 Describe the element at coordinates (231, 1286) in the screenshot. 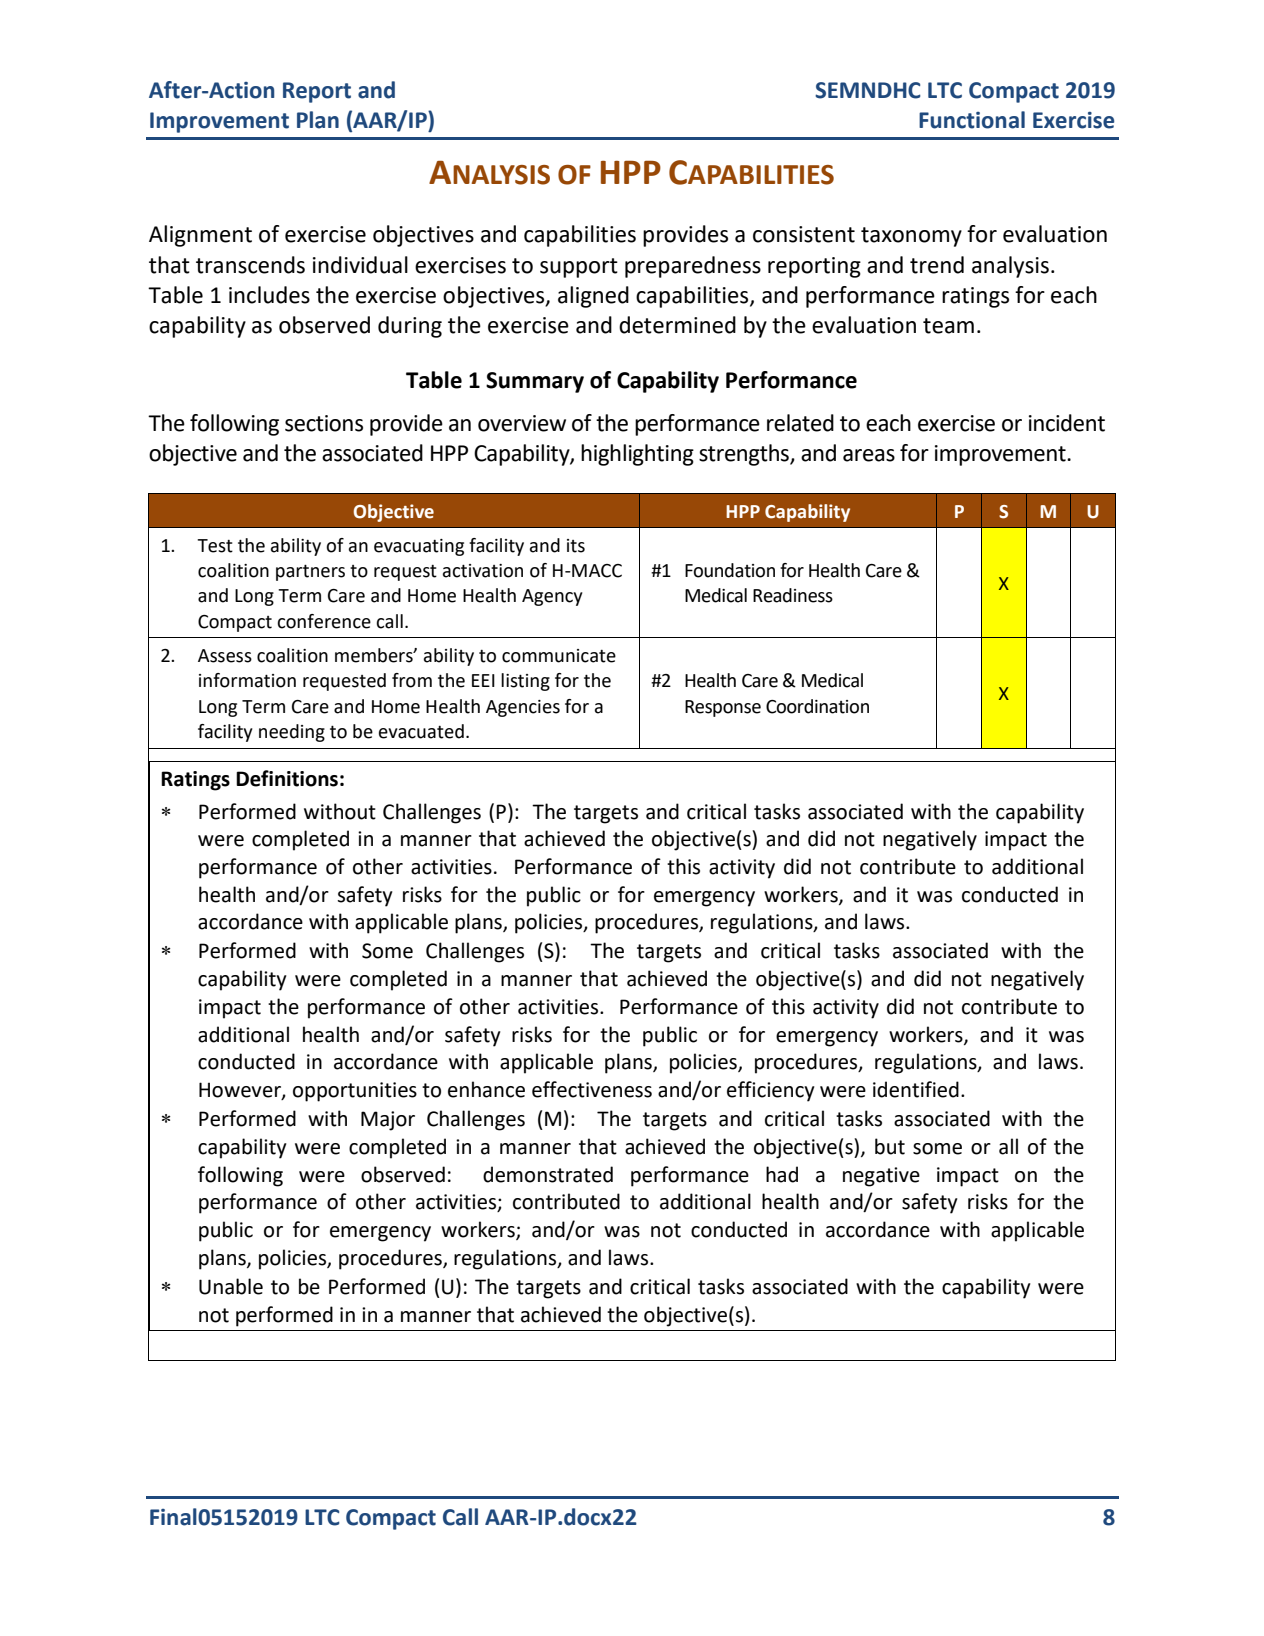

I see `Unable` at that location.
